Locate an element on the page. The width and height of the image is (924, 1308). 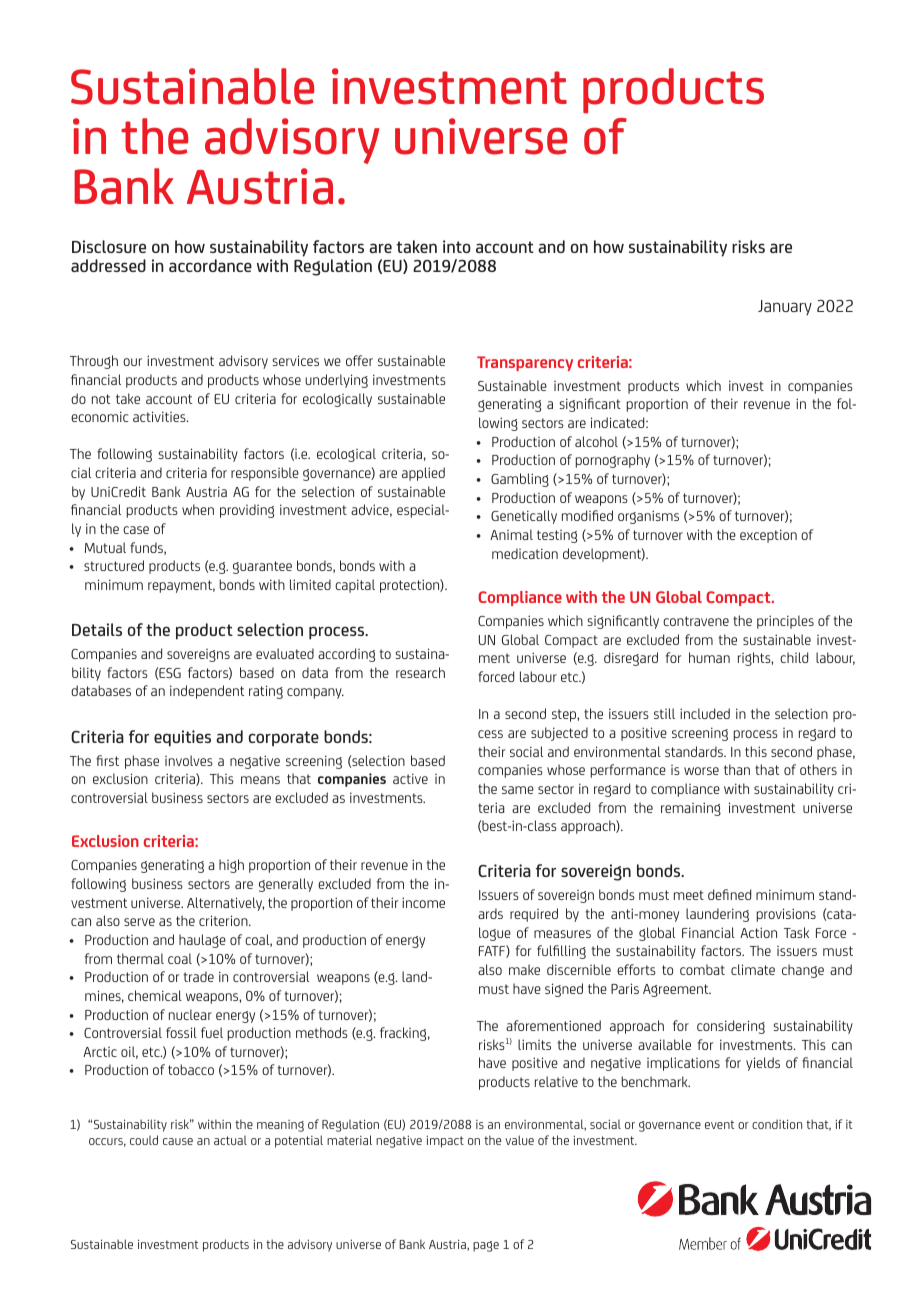
high is located at coordinates (231, 866).
